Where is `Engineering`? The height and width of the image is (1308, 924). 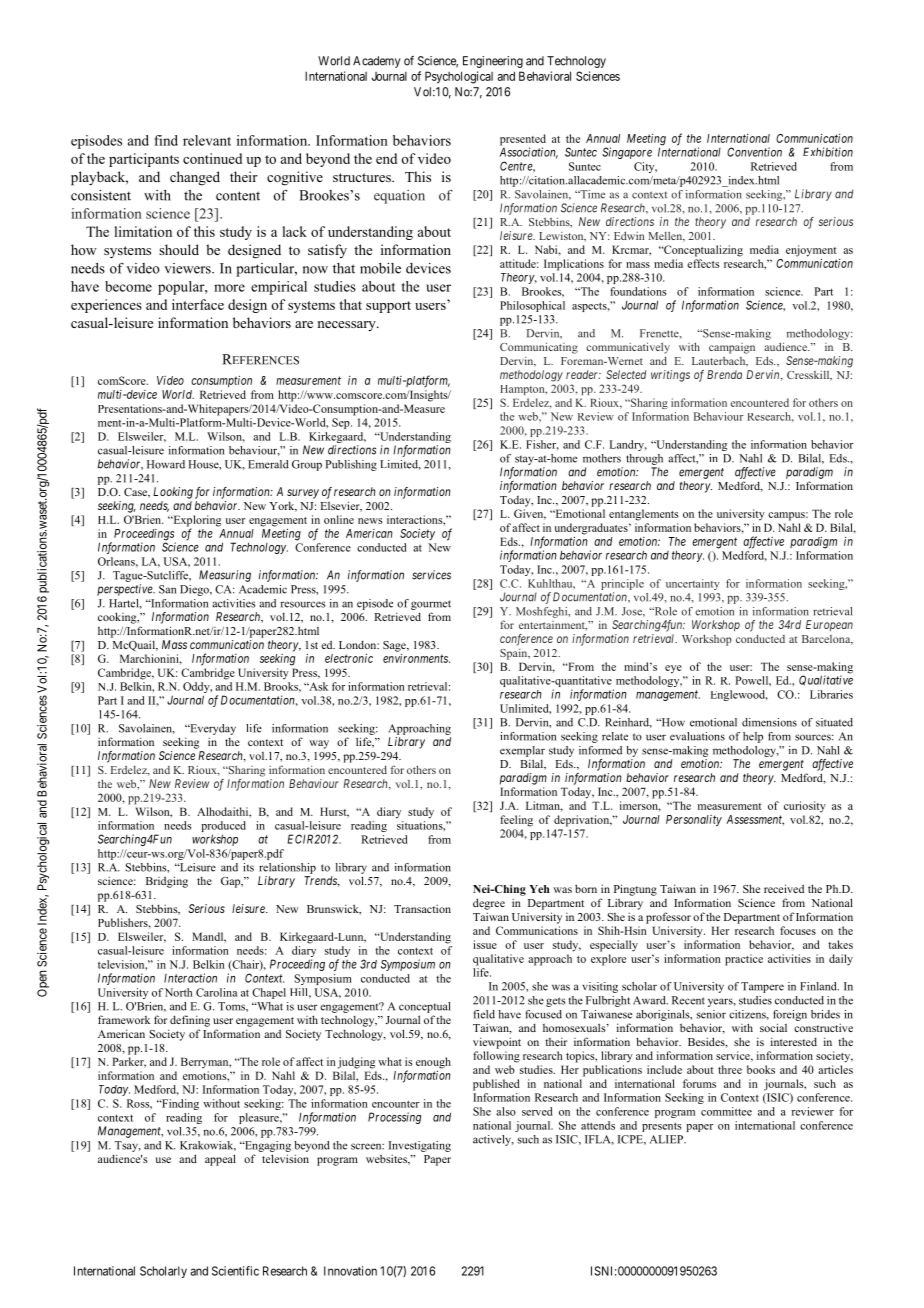 Engineering is located at coordinates (493, 62).
